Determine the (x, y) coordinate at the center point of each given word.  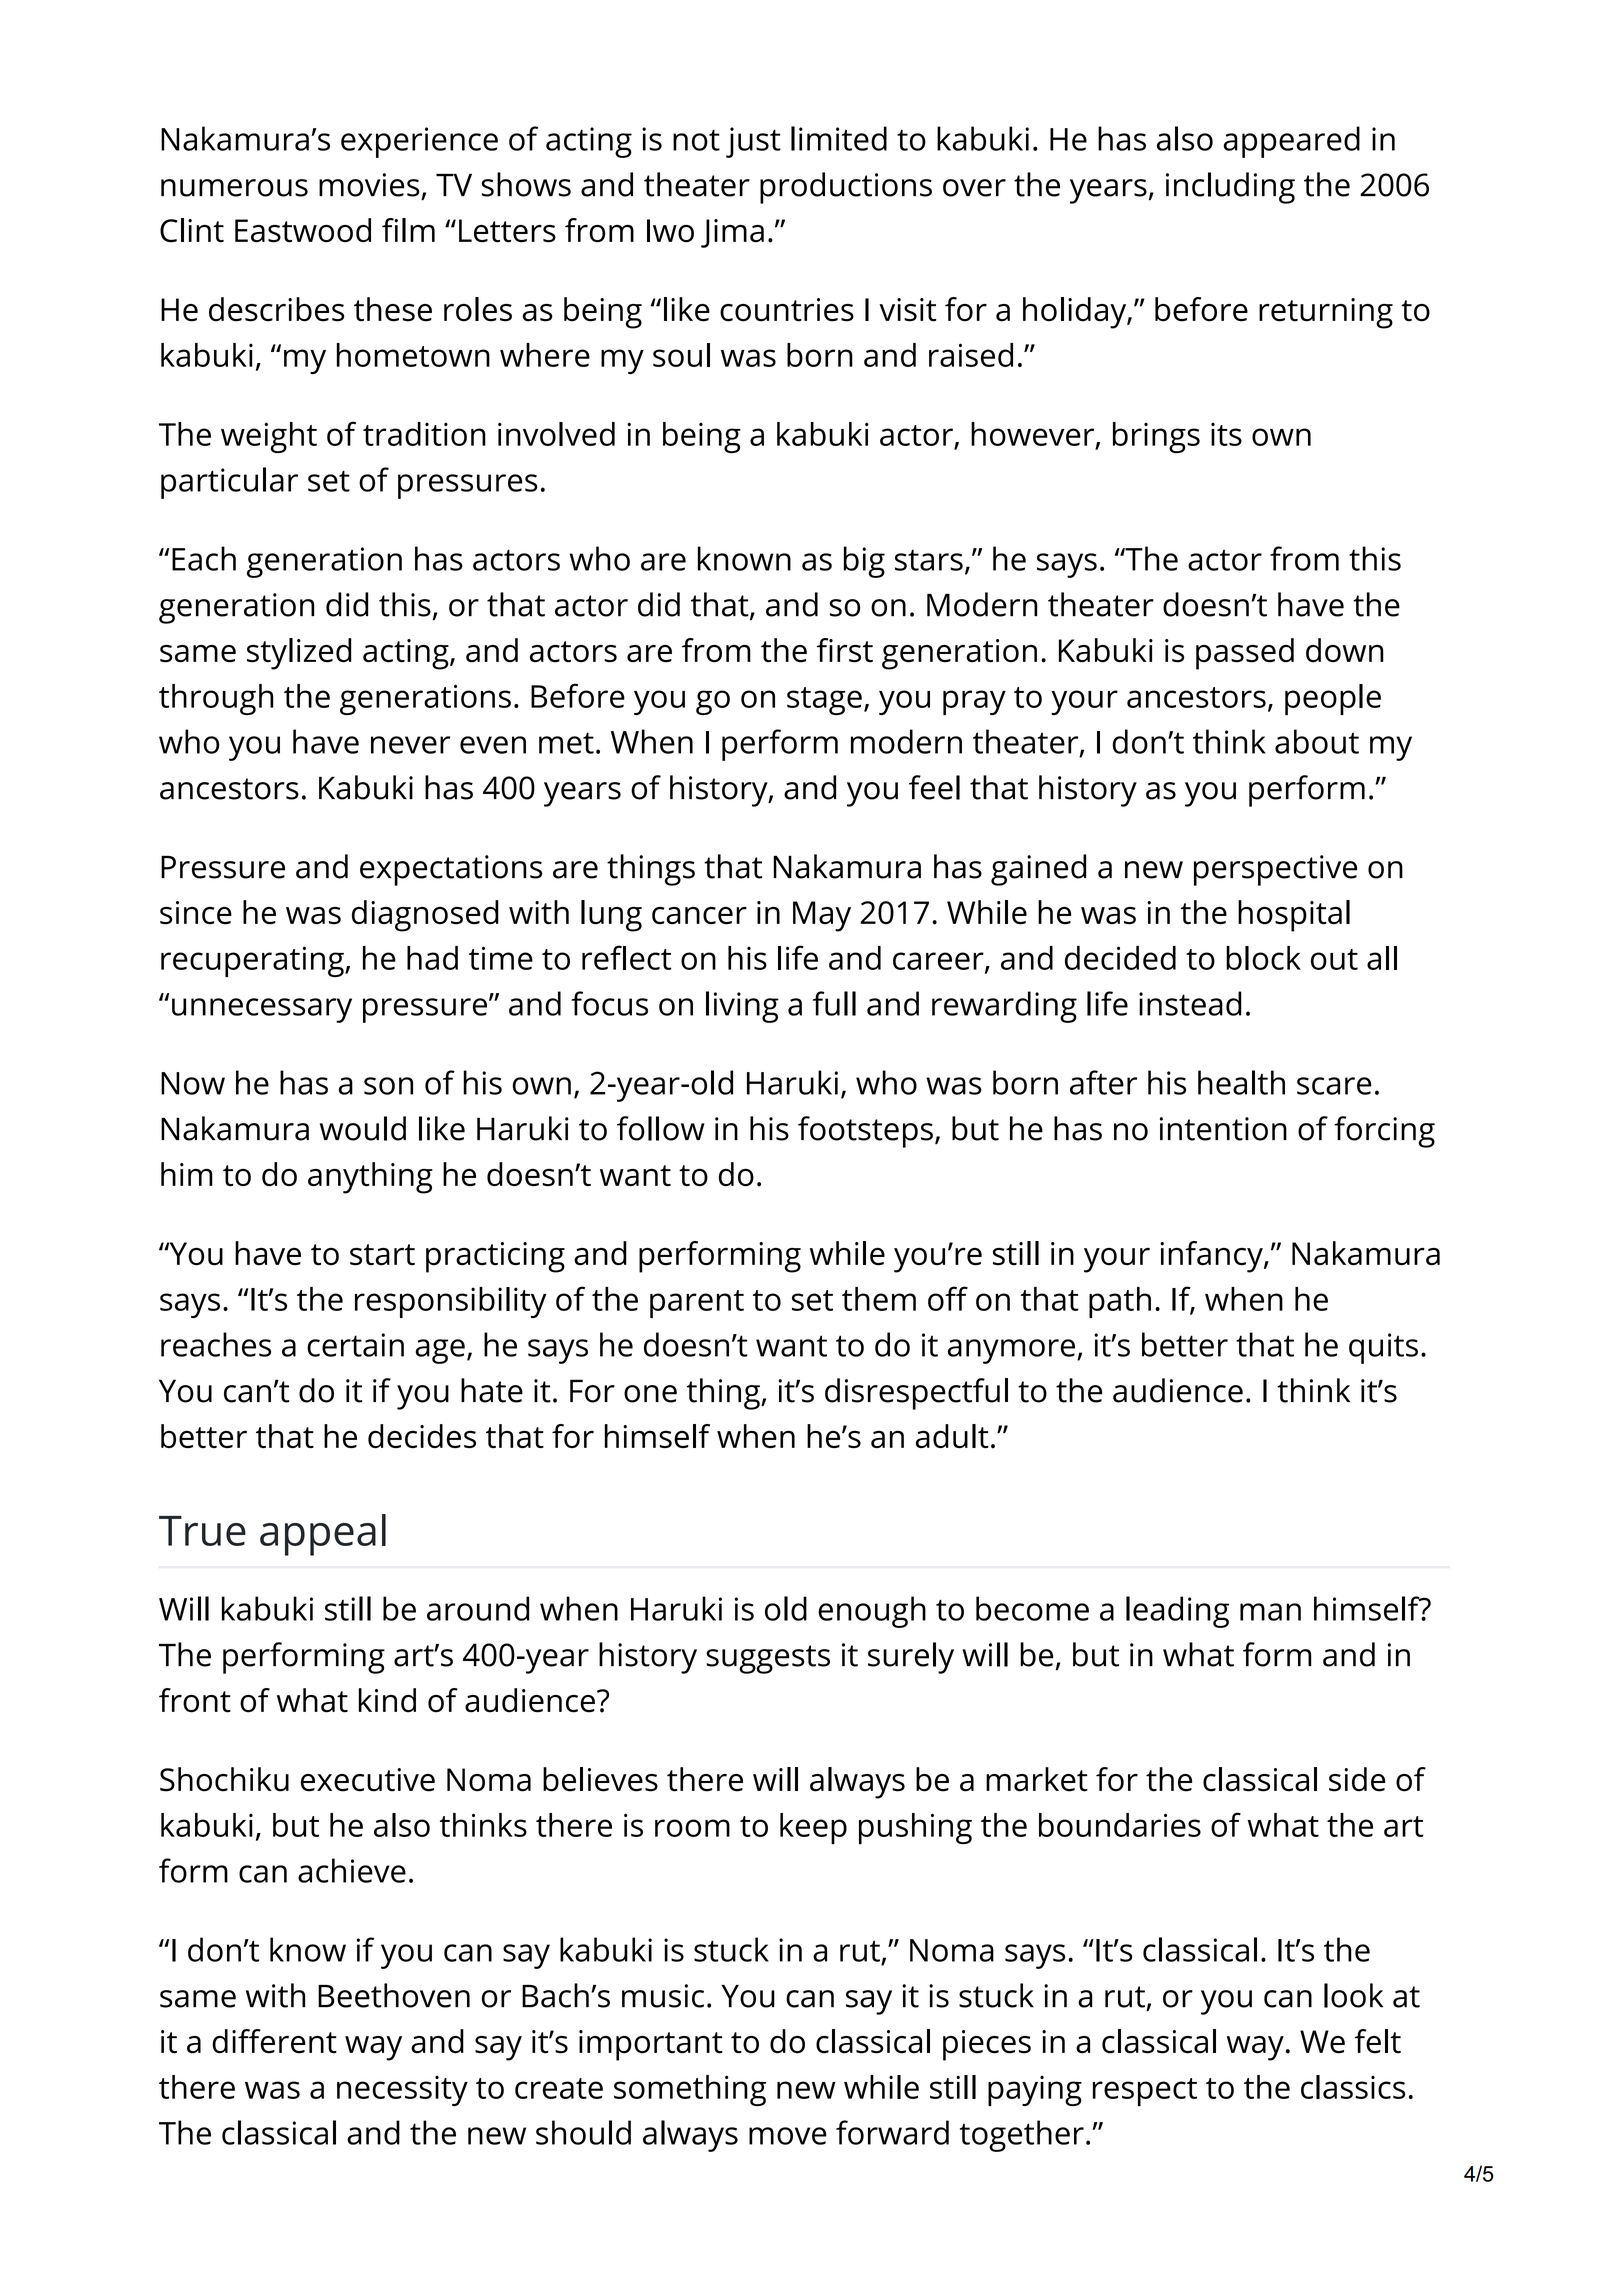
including (1230, 188)
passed (1245, 654)
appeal (323, 1535)
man (1270, 1612)
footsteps (865, 1132)
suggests (768, 1659)
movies (369, 185)
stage (824, 701)
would (363, 1128)
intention (1223, 1129)
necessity (402, 2090)
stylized (299, 654)
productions (846, 188)
